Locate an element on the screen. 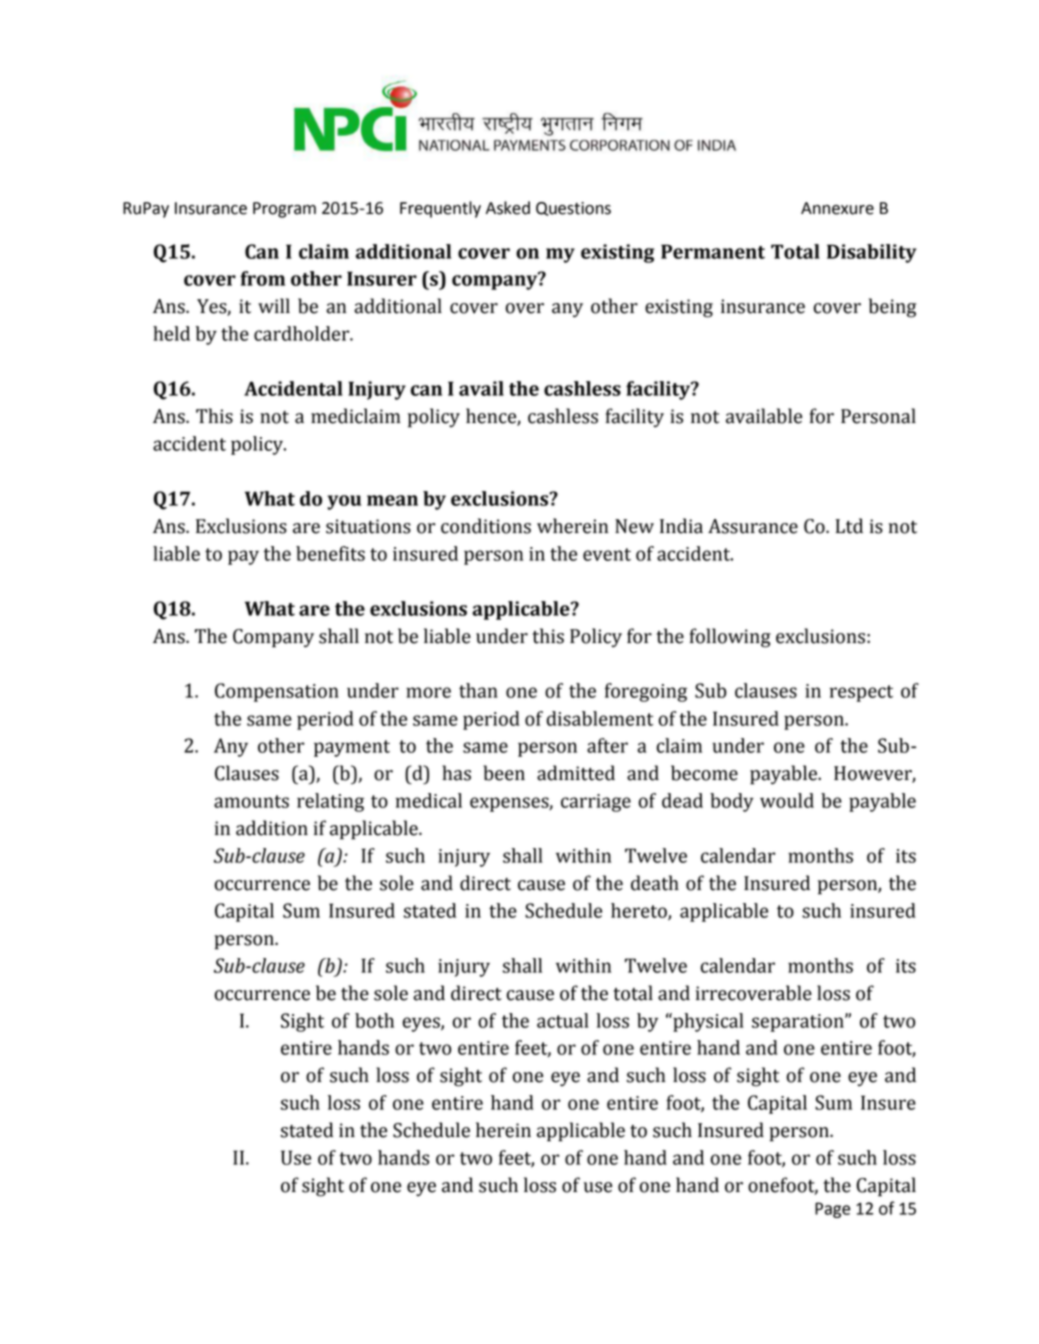 Image resolution: width=1039 pixels, height=1344 pixels. actual is located at coordinates (563, 1020).
